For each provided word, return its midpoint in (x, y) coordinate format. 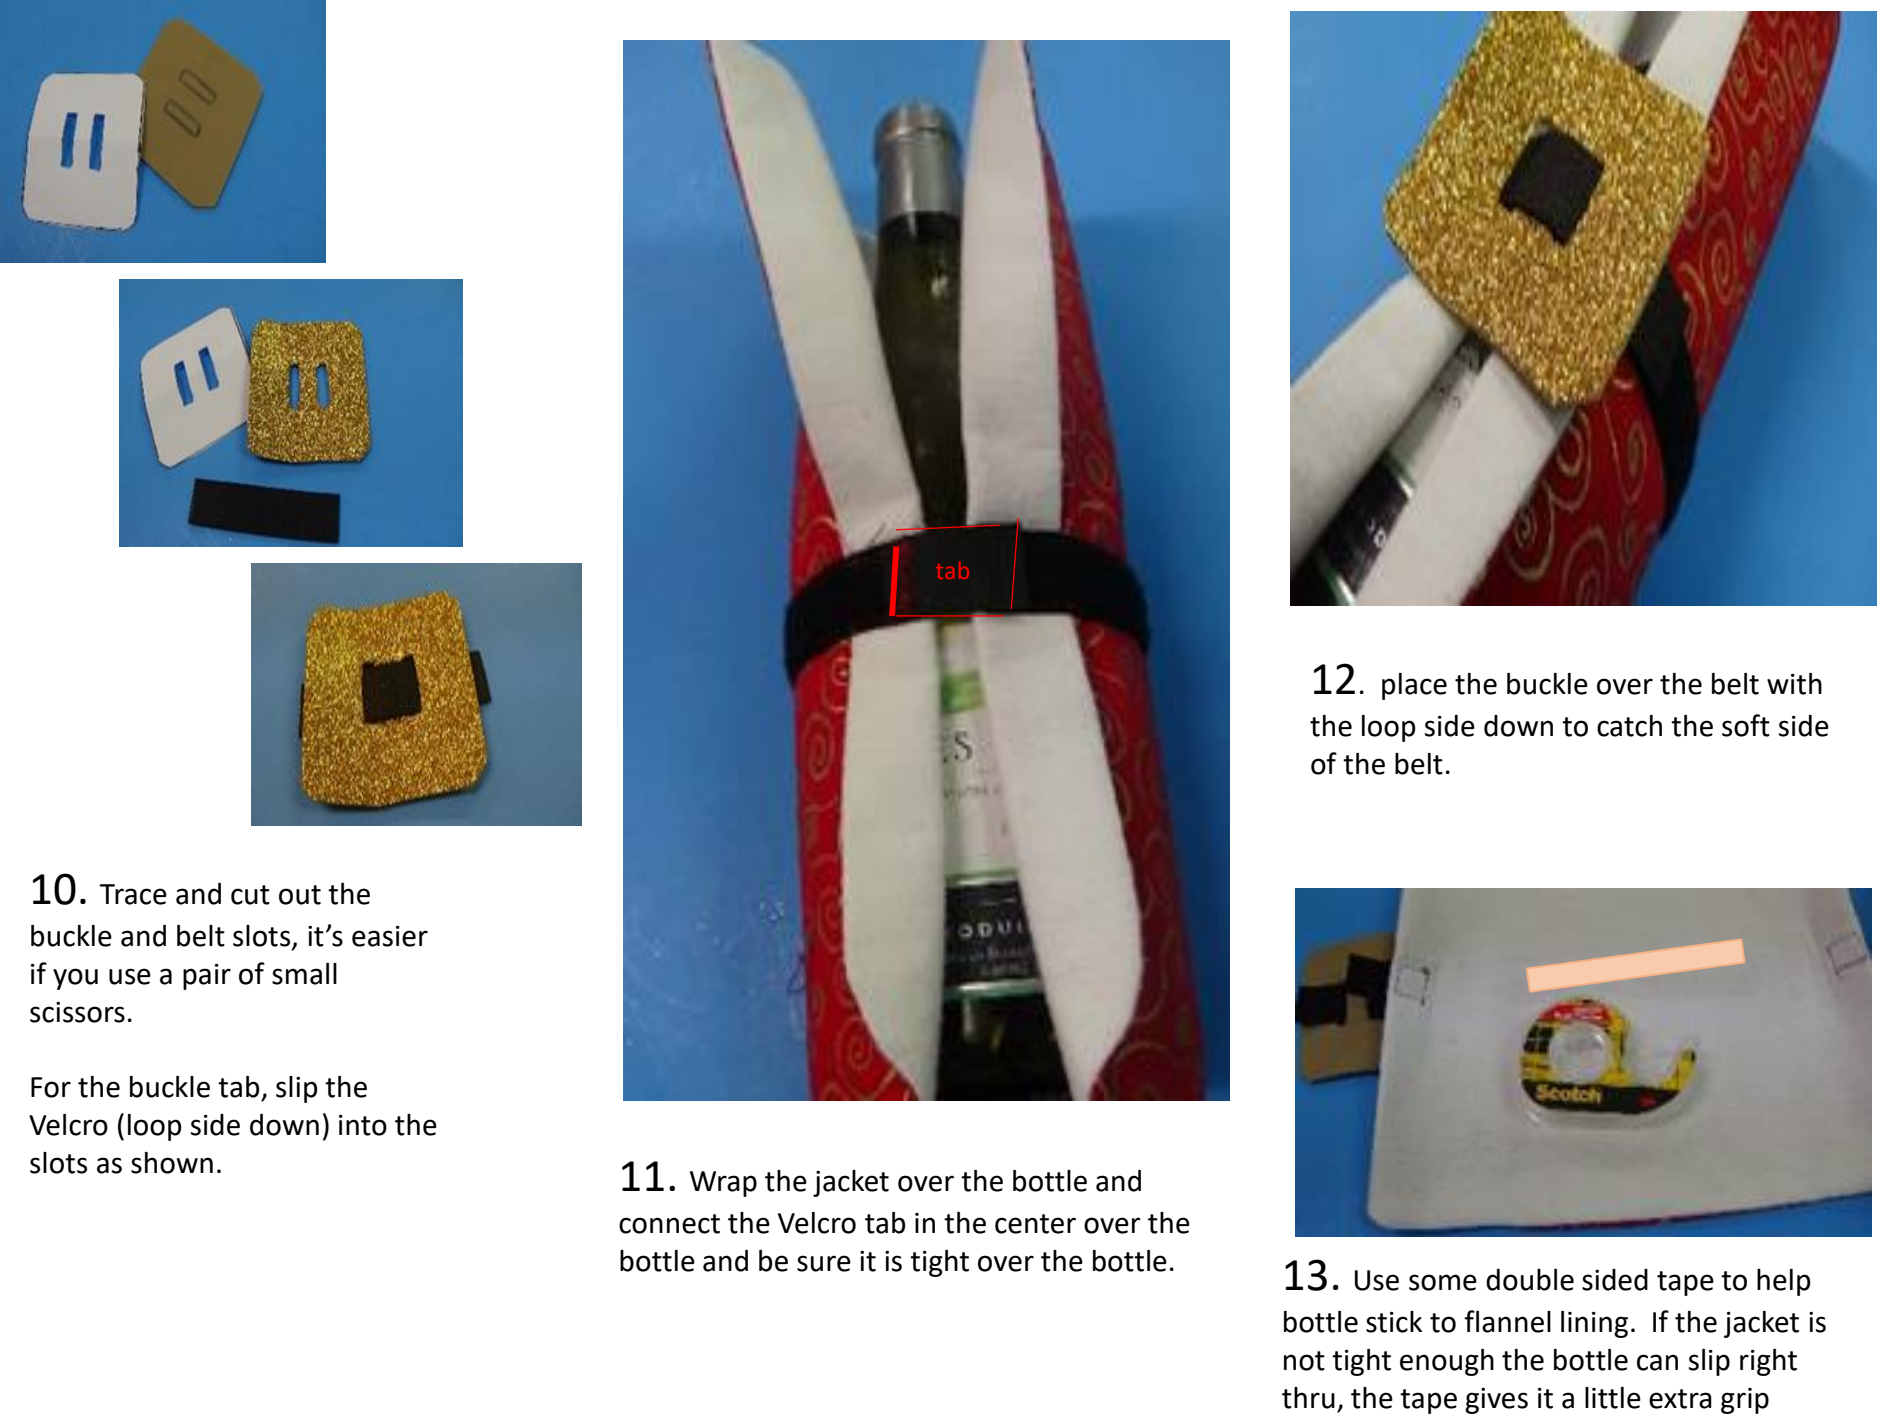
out (300, 895)
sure (824, 1263)
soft (1746, 725)
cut (250, 895)
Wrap (723, 1184)
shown (172, 1163)
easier (390, 936)
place (1414, 686)
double (1530, 1279)
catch (1629, 726)
